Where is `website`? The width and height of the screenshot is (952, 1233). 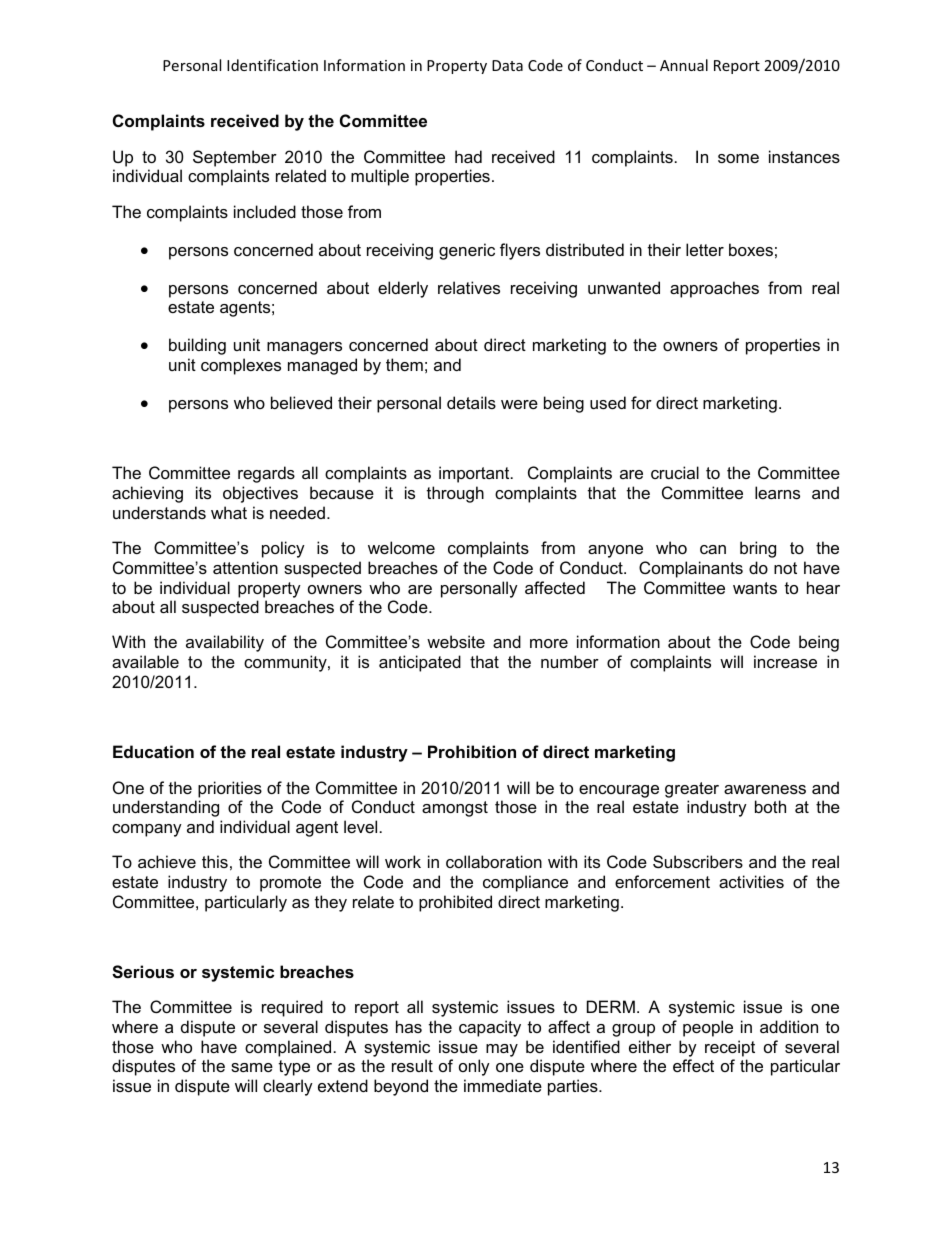 website is located at coordinates (456, 641).
